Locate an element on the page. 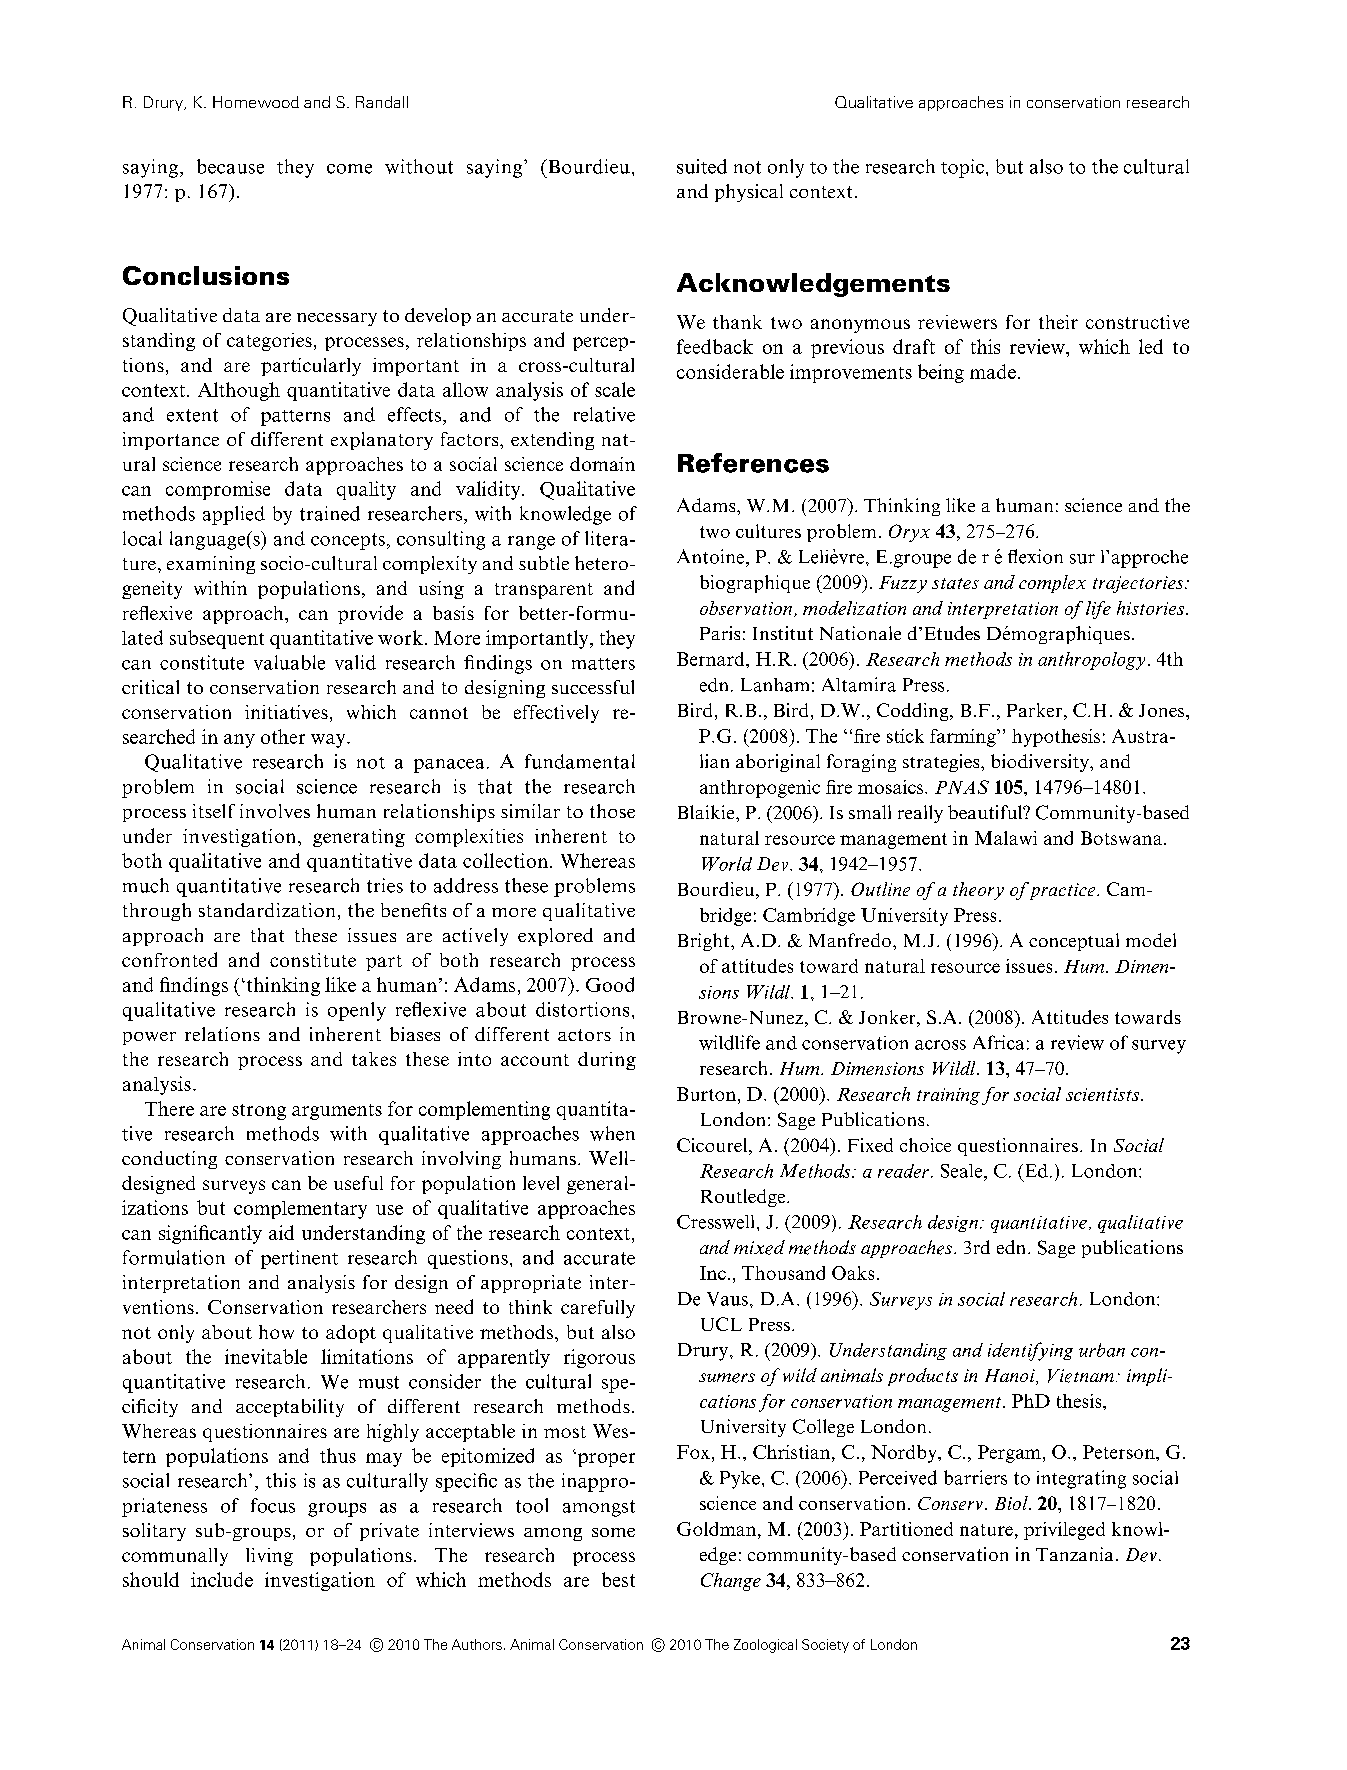 The width and height of the image is (1347, 1770). Tanzania is located at coordinates (1074, 1554).
